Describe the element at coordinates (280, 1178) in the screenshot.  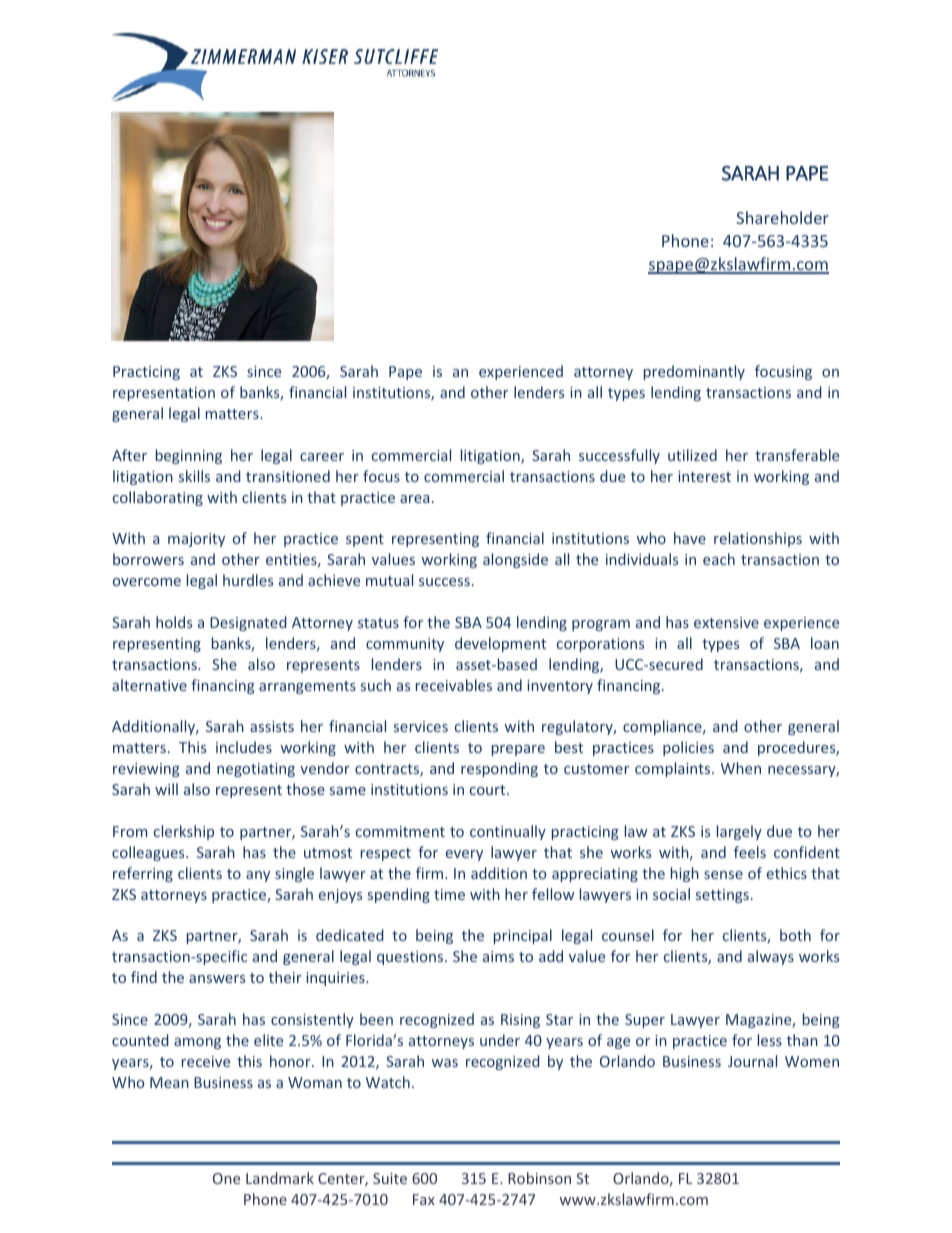
I see `Landmark` at that location.
